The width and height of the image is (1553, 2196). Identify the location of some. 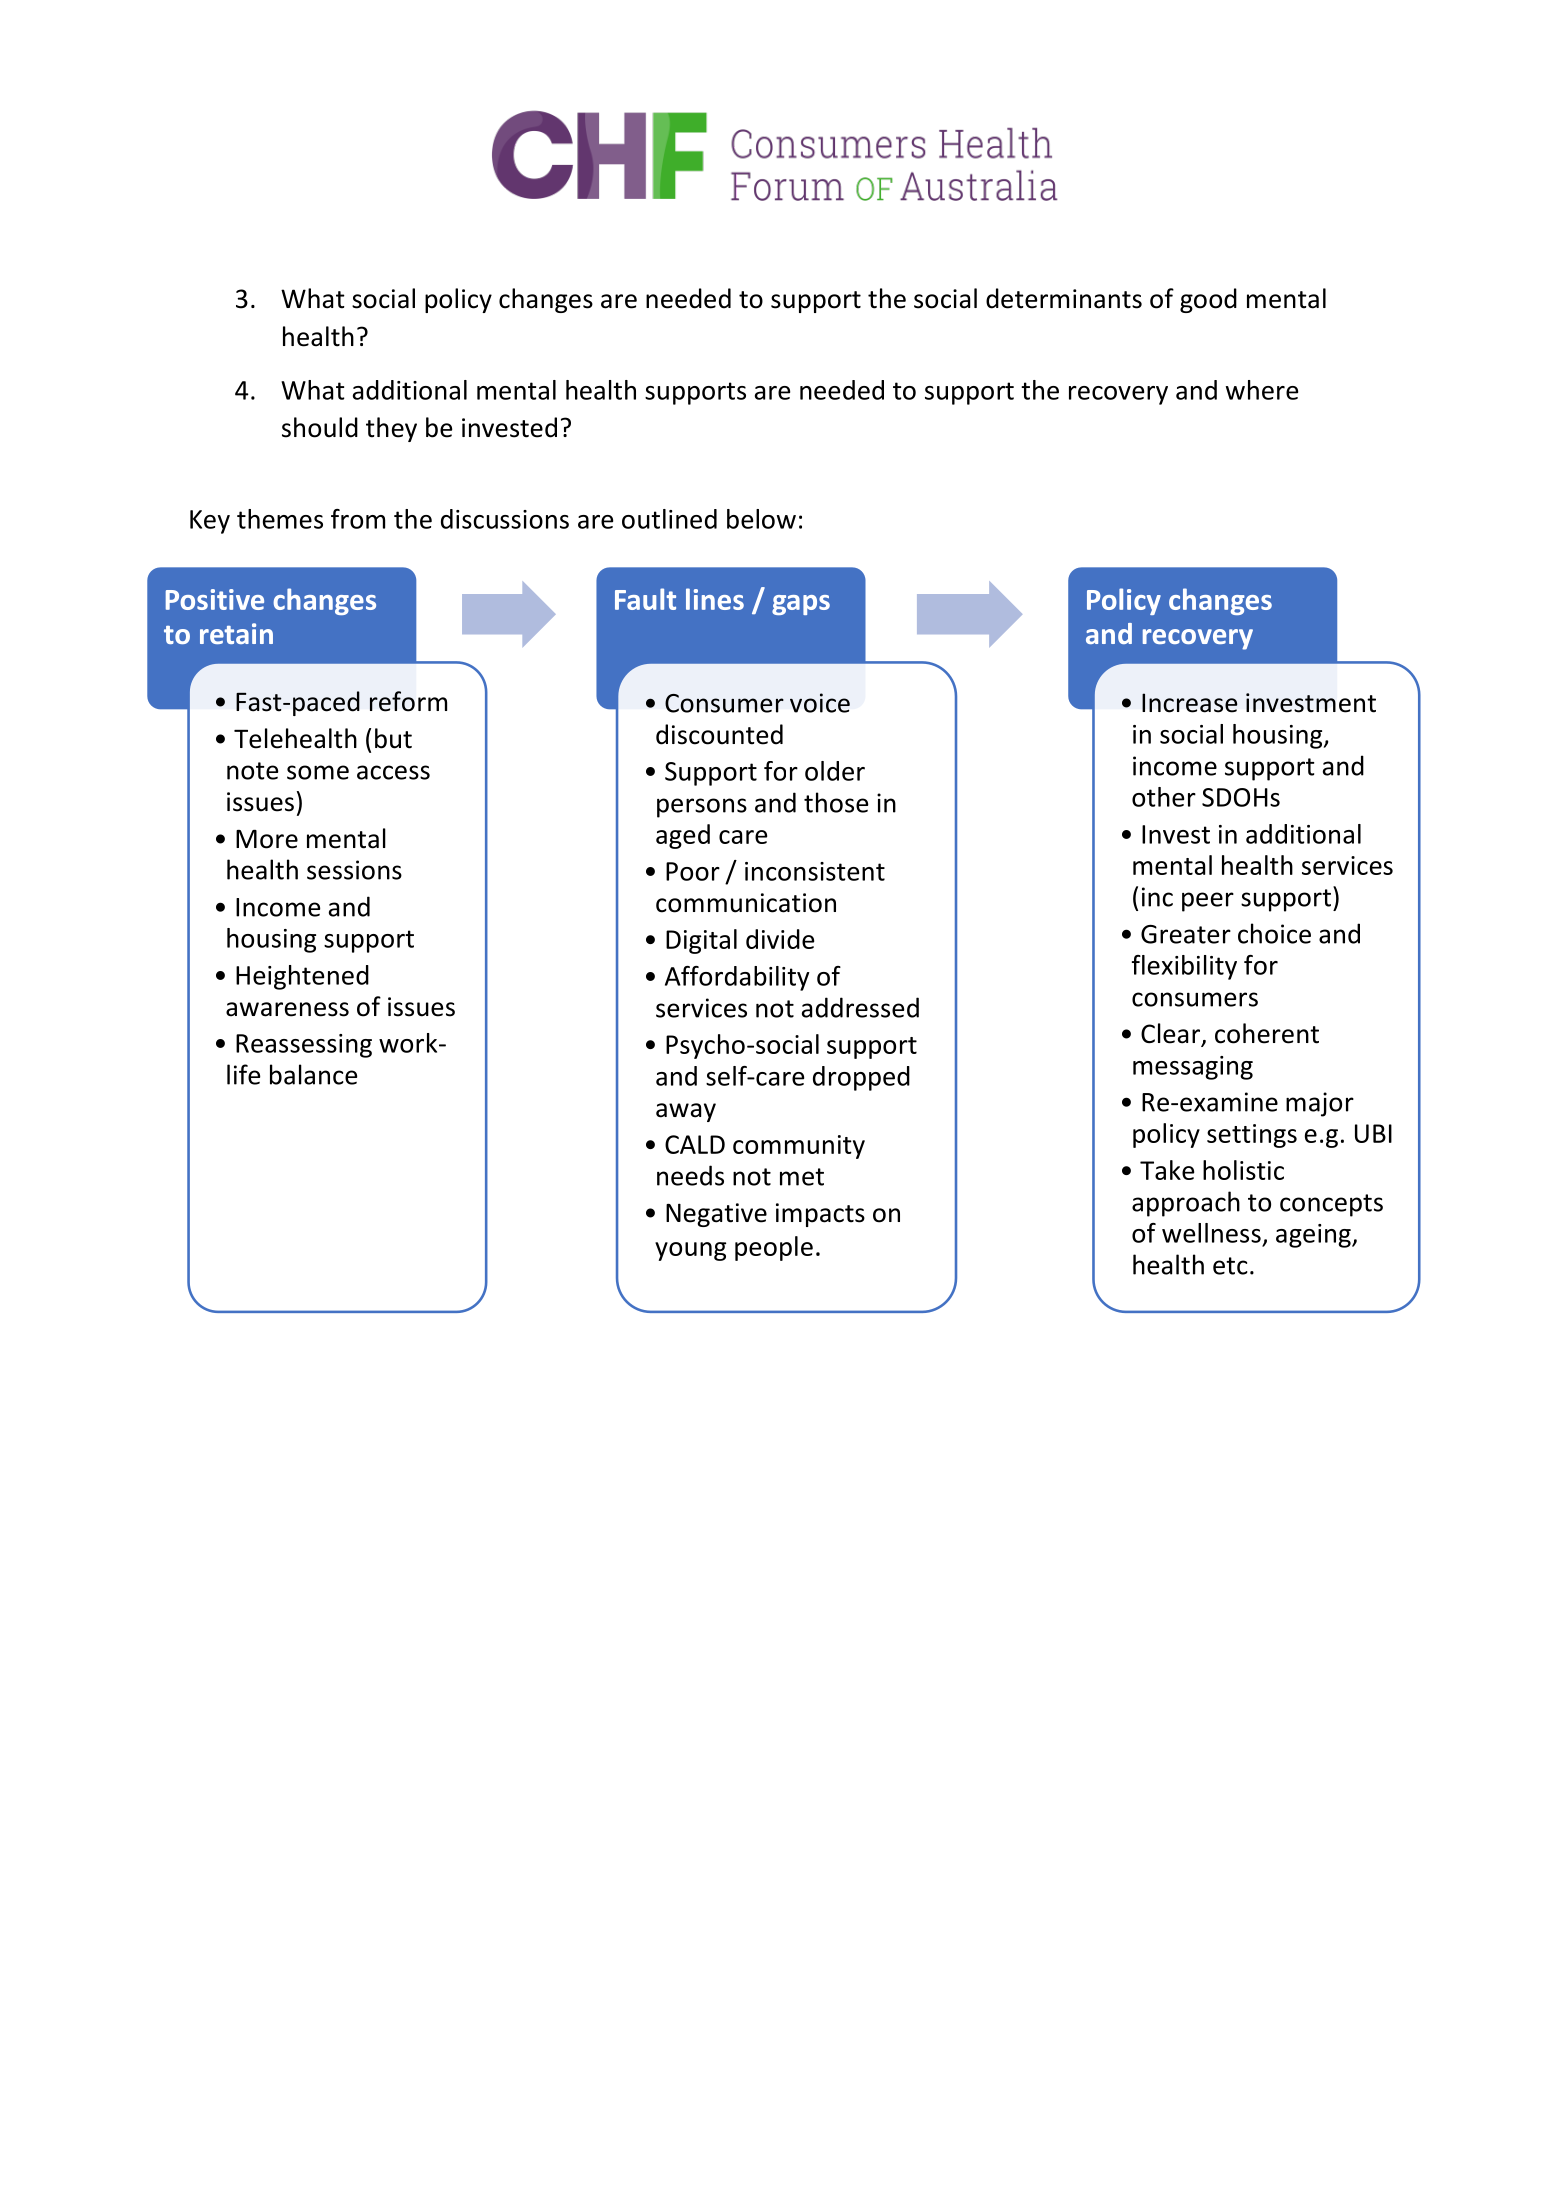
(318, 772).
